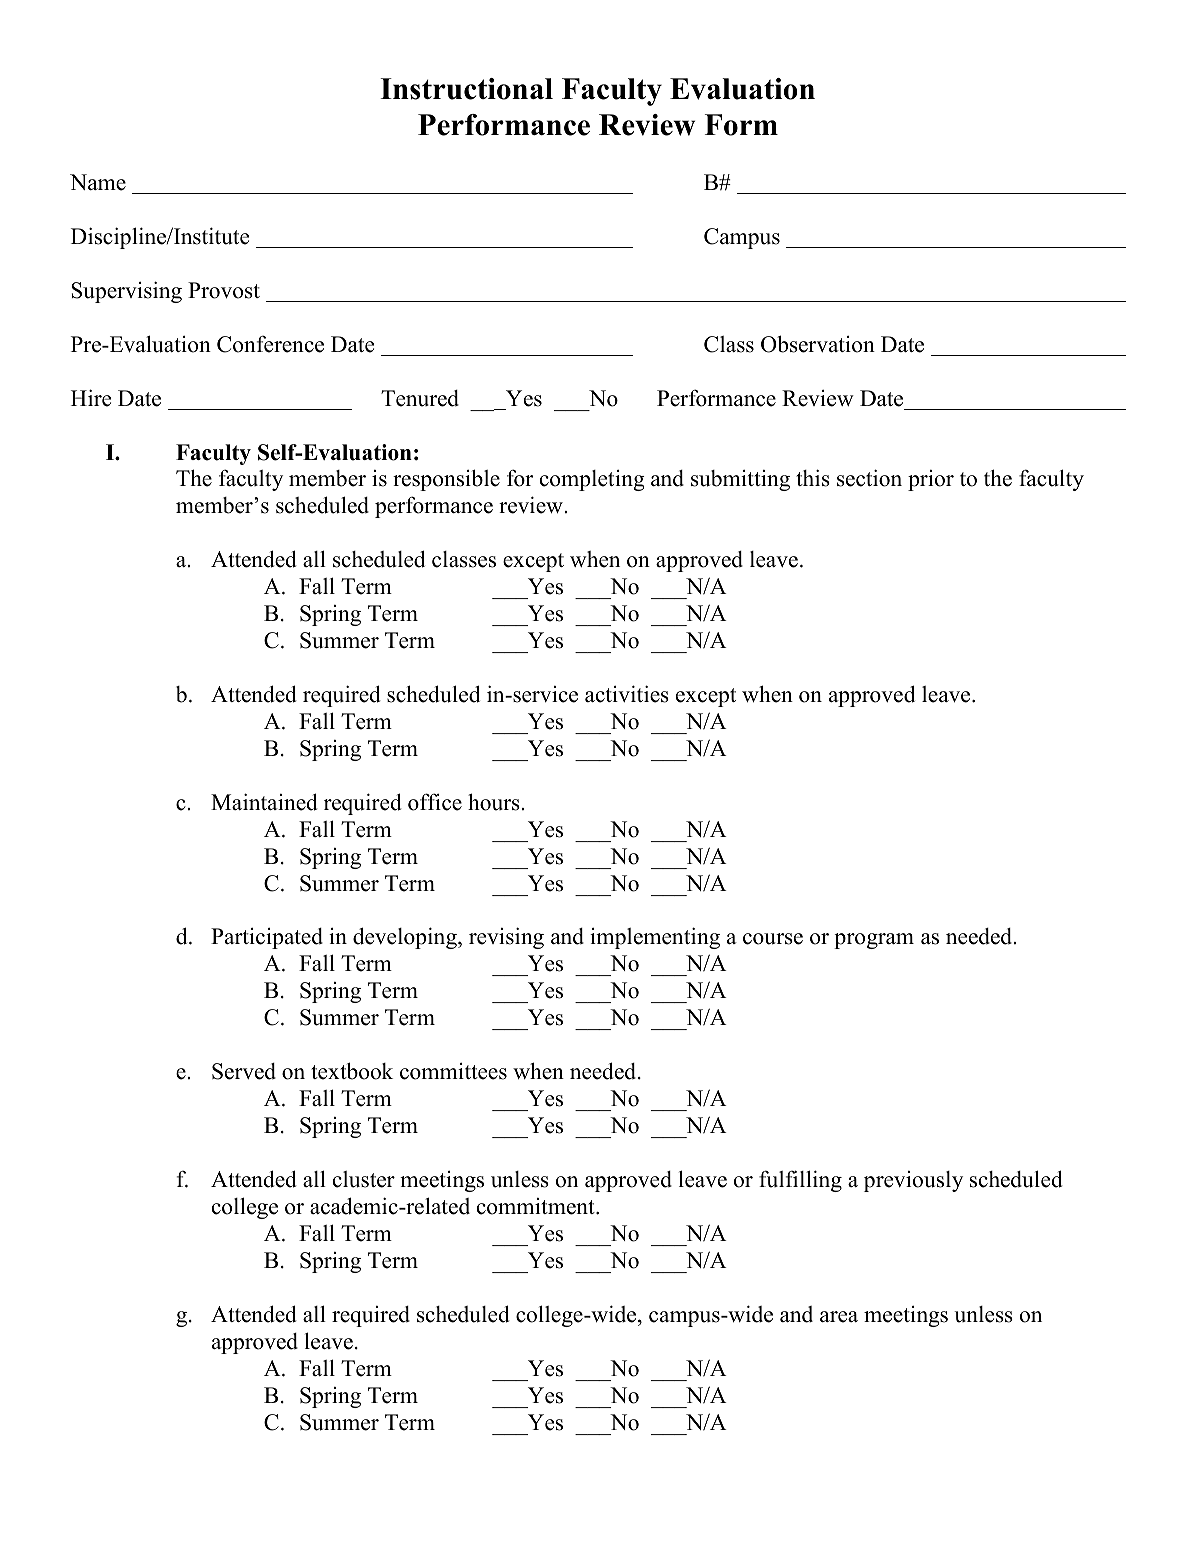 This image has width=1196, height=1547. Describe the element at coordinates (818, 344) in the image. I see `Observation` at that location.
